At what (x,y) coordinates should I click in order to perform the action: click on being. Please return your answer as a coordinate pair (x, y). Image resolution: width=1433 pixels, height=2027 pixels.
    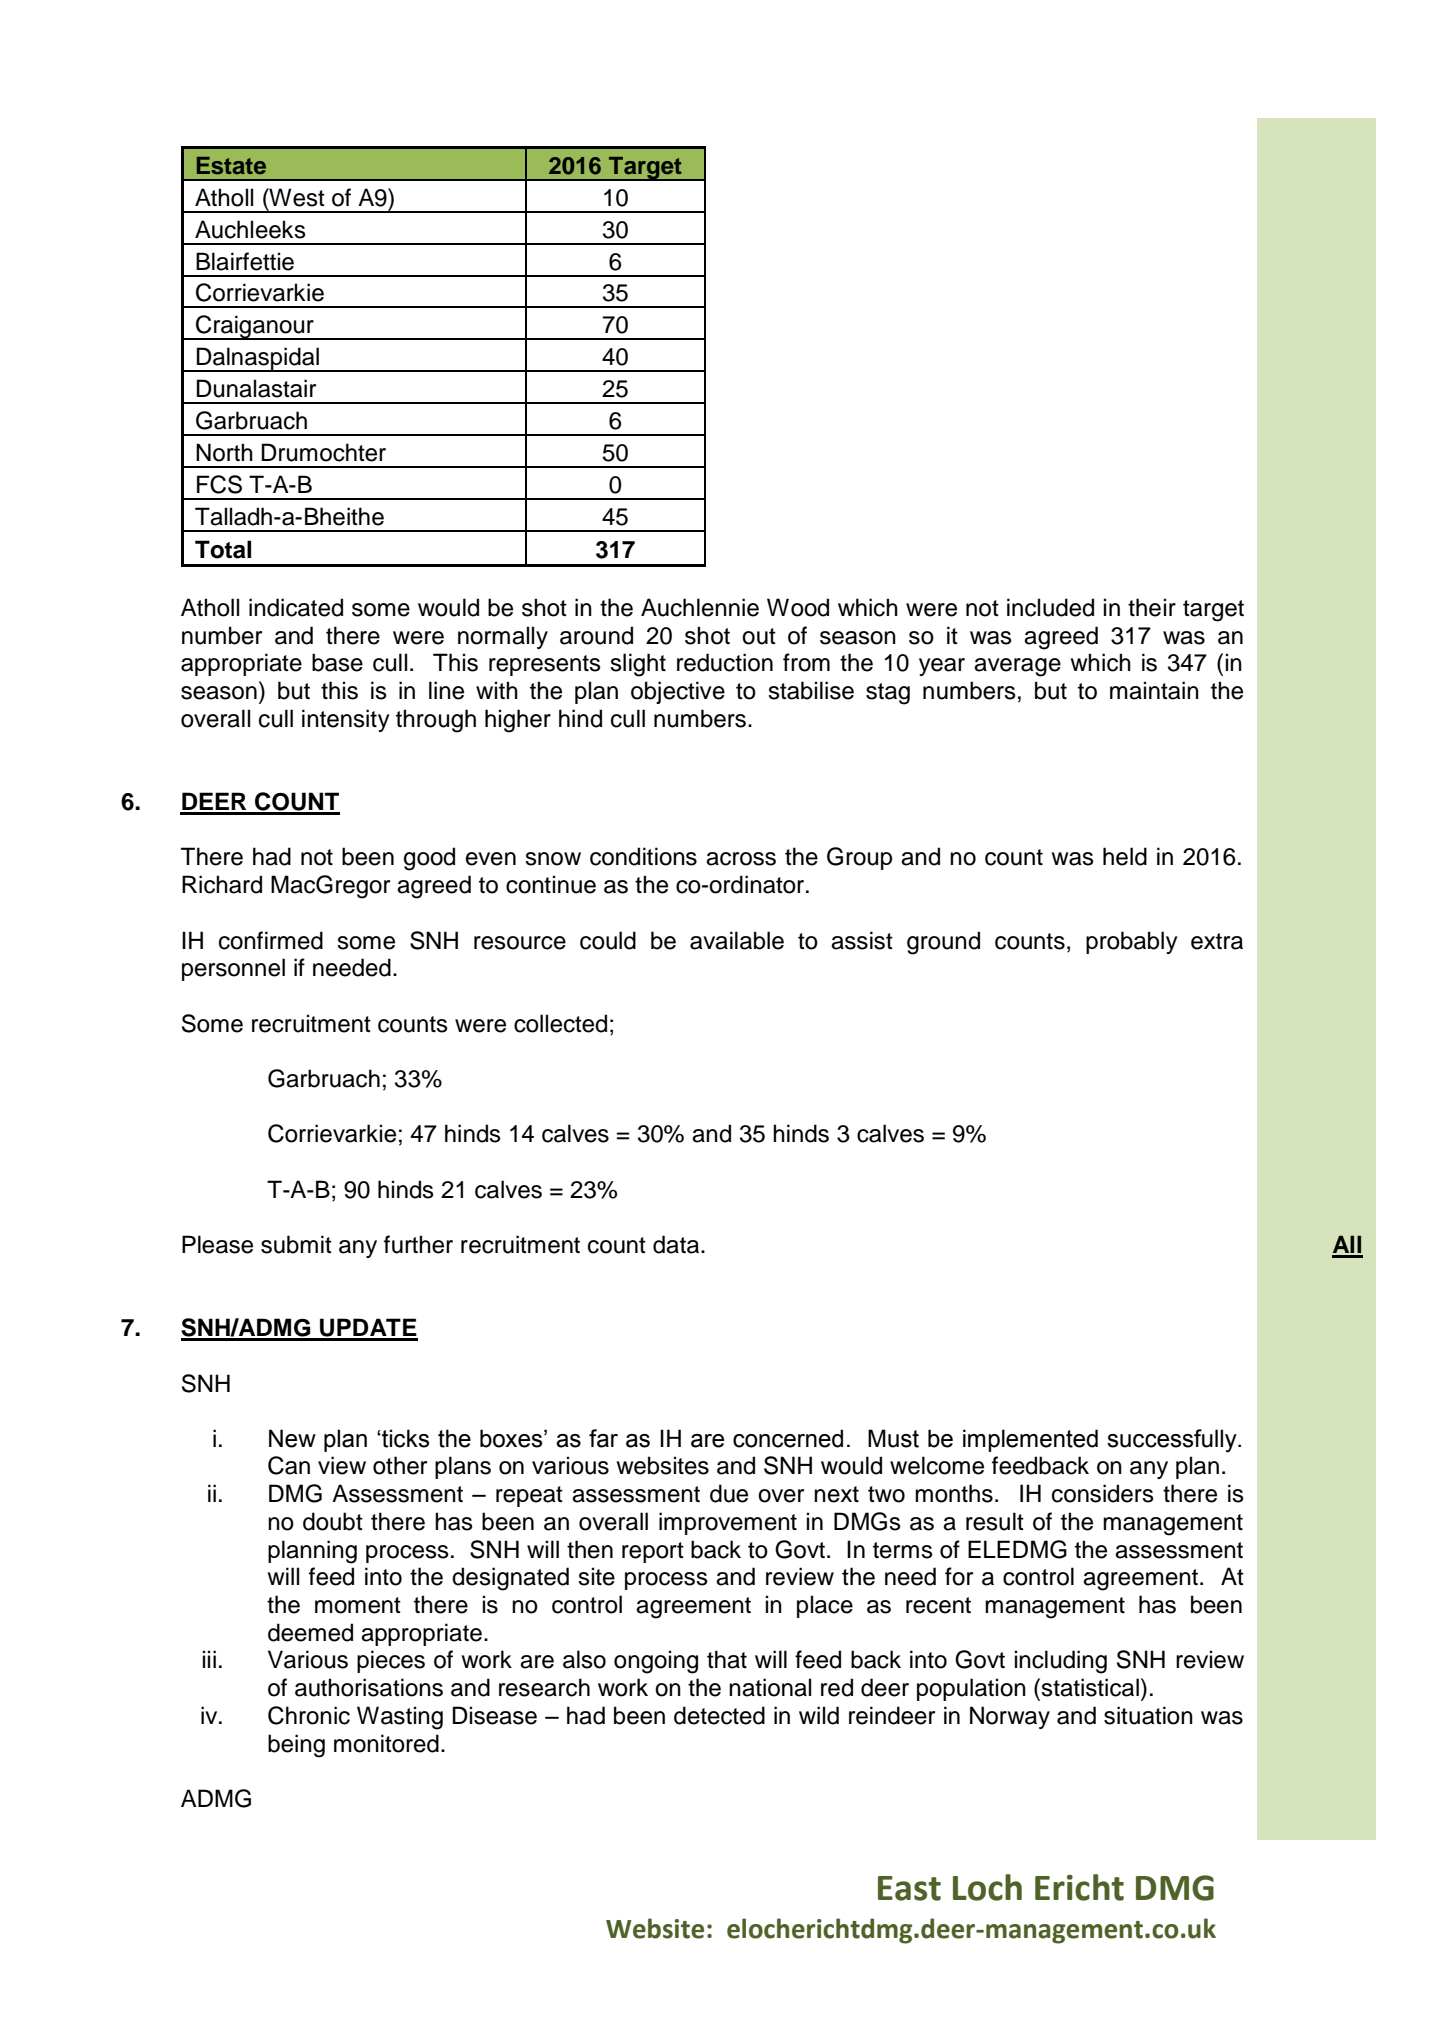
    Looking at the image, I should click on (296, 1746).
